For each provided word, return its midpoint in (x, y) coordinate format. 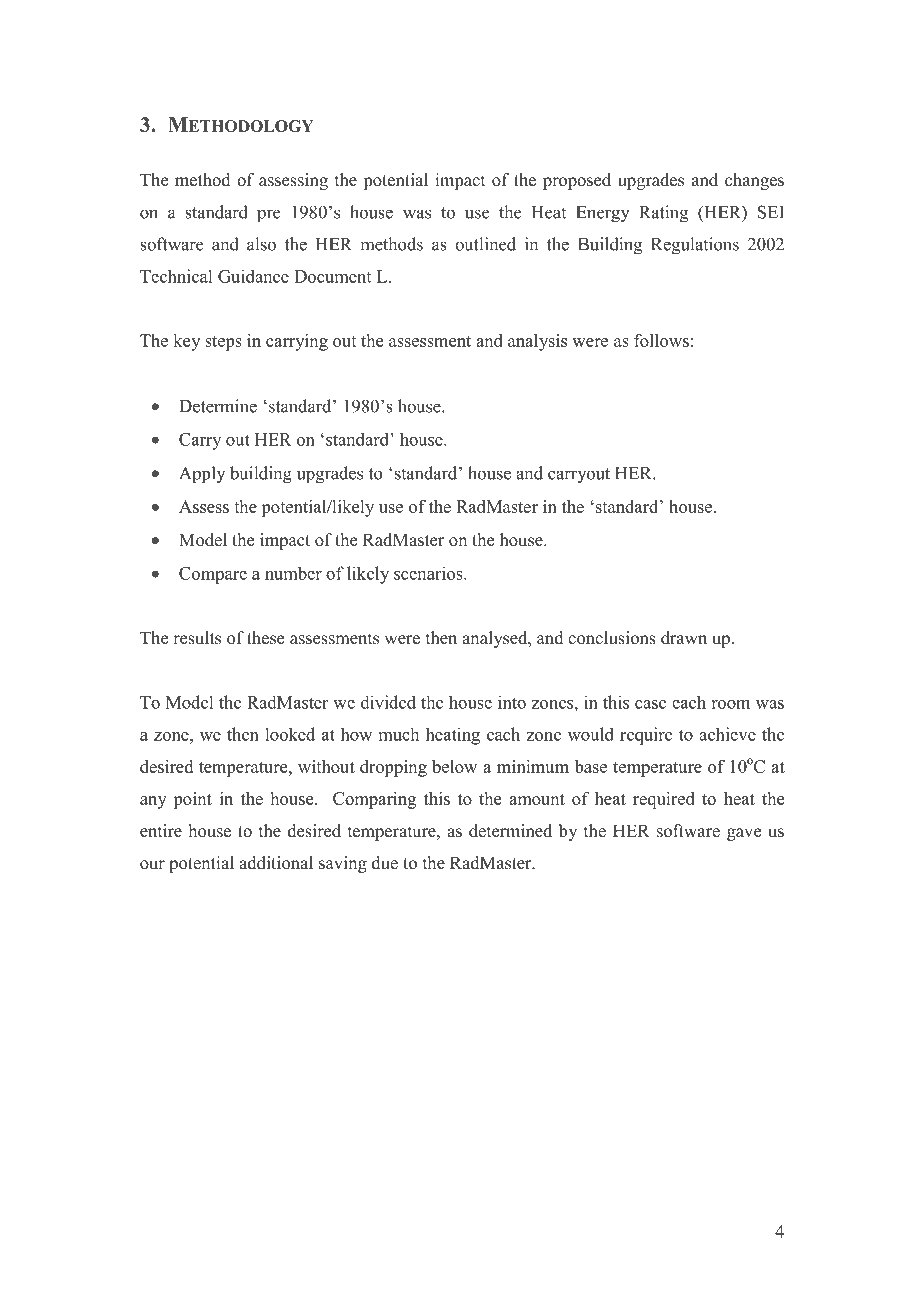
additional (276, 863)
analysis (537, 342)
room (731, 704)
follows (661, 340)
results (197, 638)
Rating (663, 214)
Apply (202, 475)
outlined (485, 244)
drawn (684, 638)
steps (223, 343)
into (512, 702)
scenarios (429, 573)
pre (269, 216)
